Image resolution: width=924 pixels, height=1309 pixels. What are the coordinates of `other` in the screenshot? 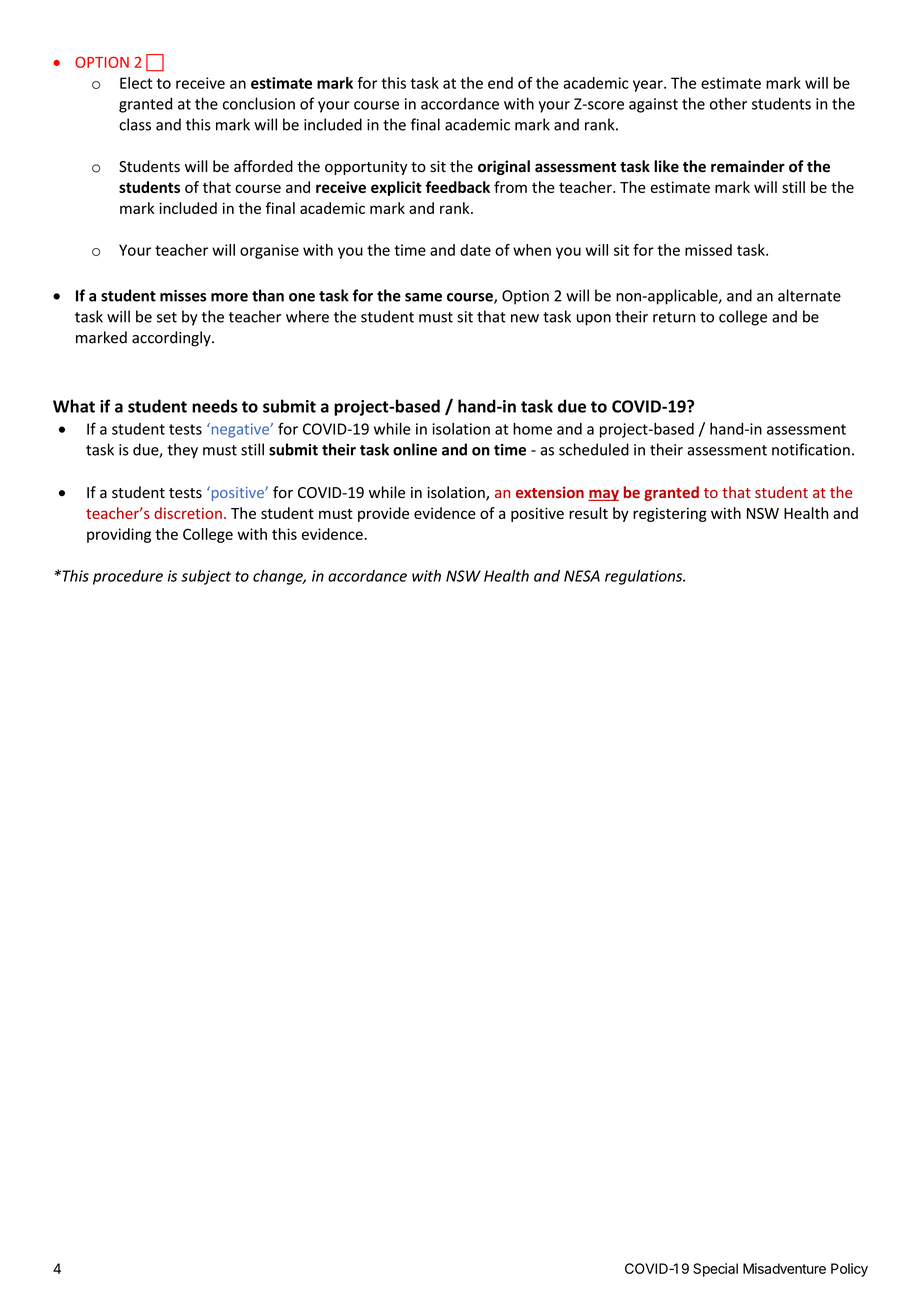 It's located at (728, 103).
